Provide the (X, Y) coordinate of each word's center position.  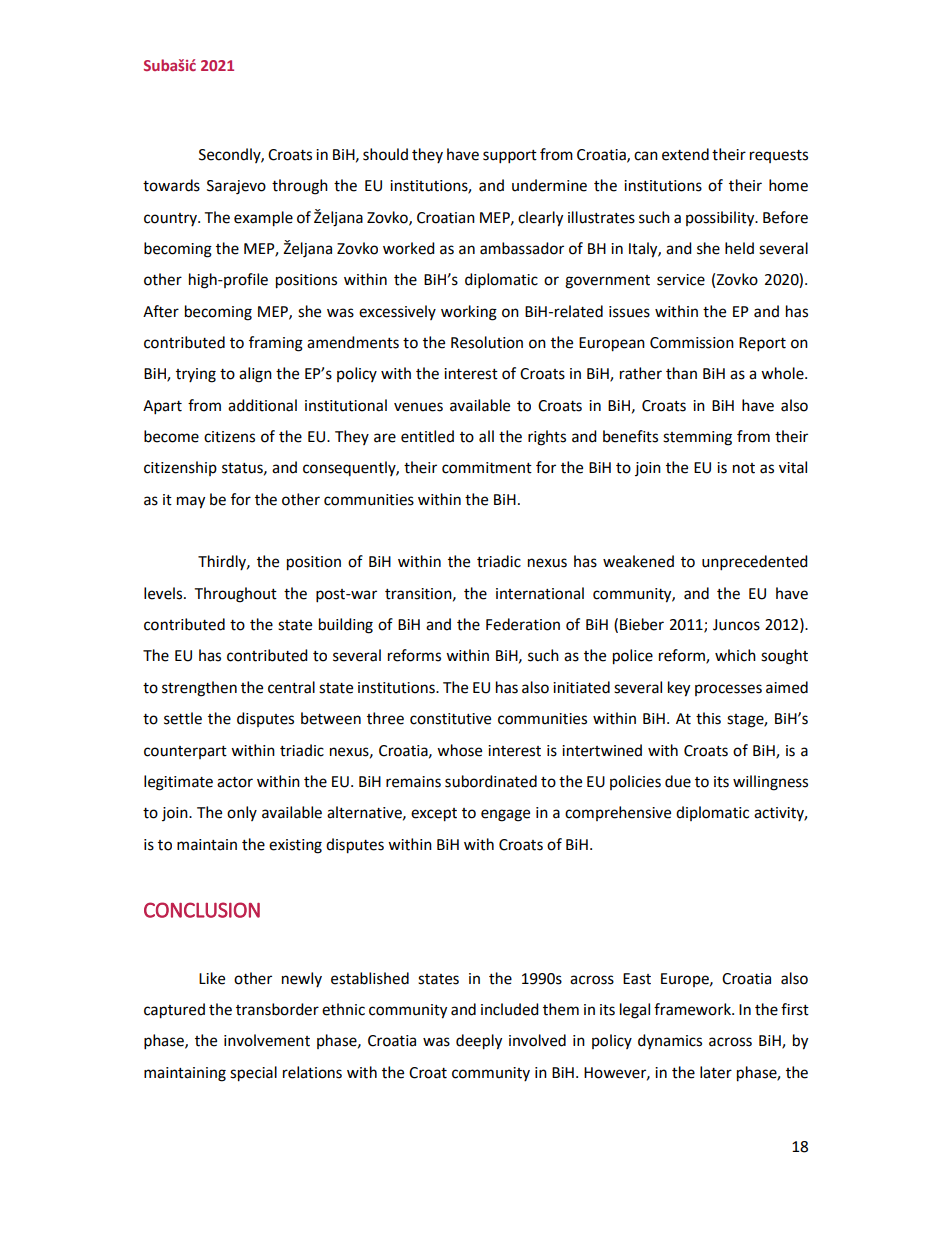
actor (235, 782)
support (510, 157)
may (191, 502)
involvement (267, 1040)
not (744, 468)
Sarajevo (236, 187)
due (678, 781)
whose (459, 750)
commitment (487, 468)
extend (685, 154)
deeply (479, 1042)
